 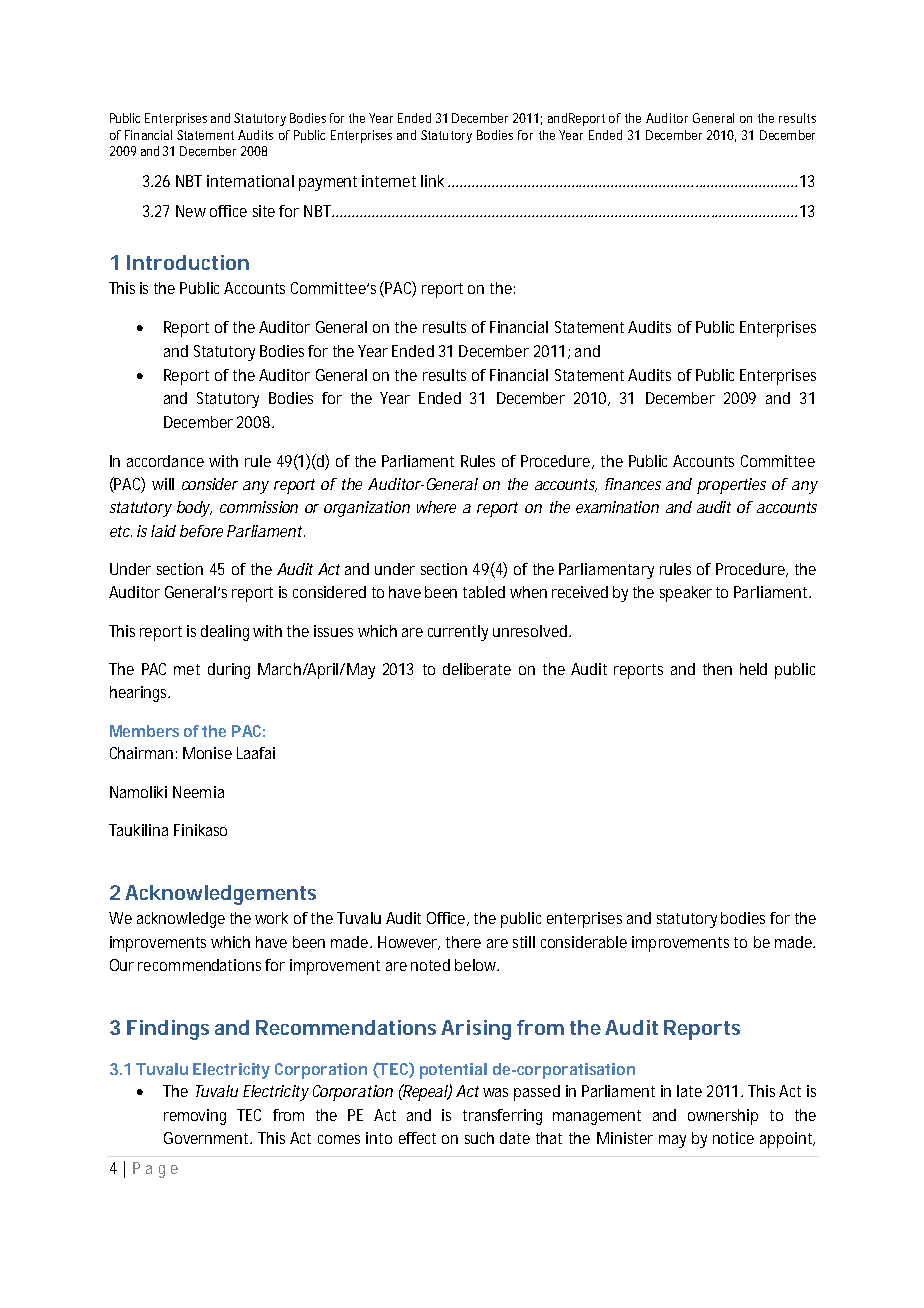 What do you see at coordinates (187, 669) in the screenshot?
I see `met` at bounding box center [187, 669].
